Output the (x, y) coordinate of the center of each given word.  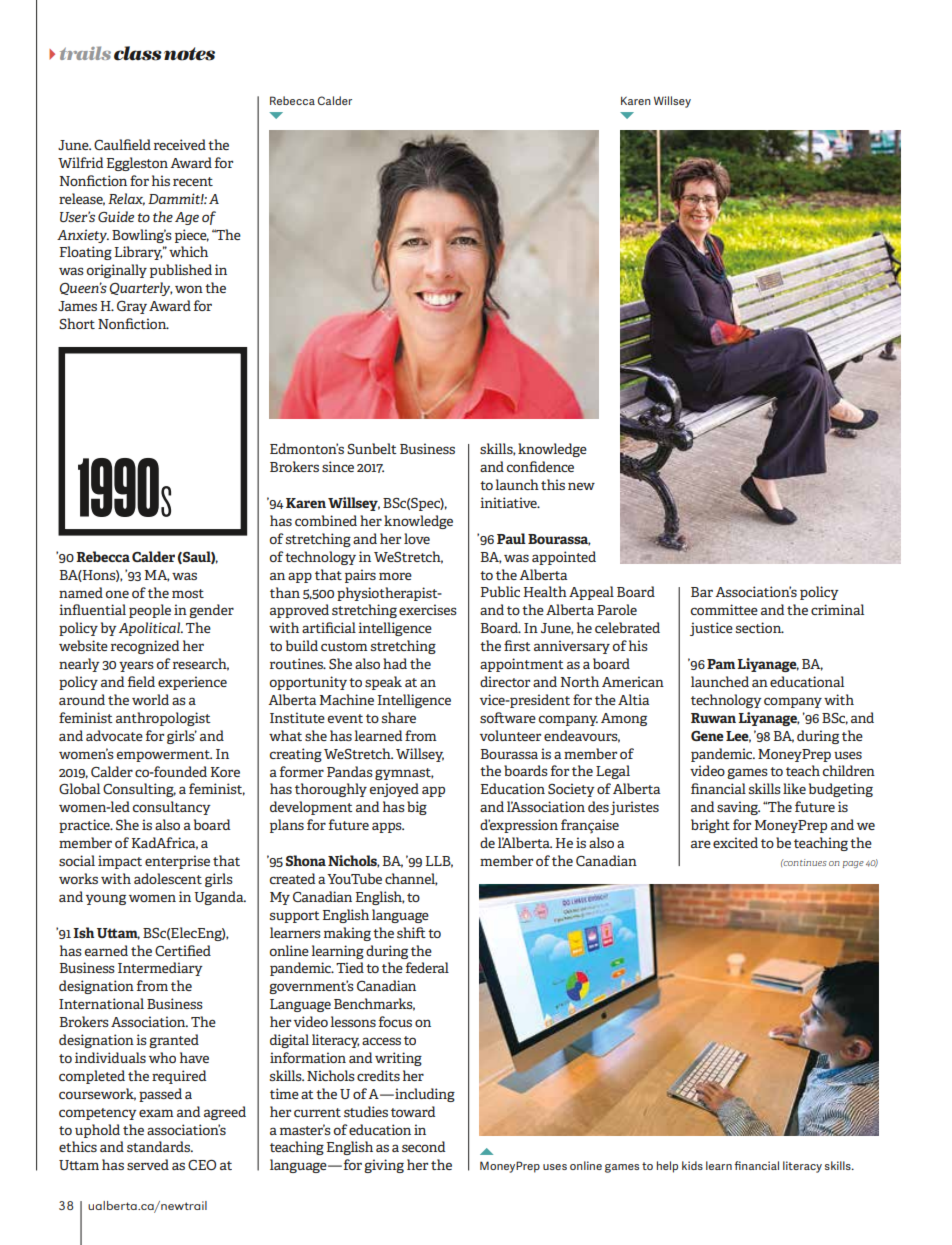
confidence (540, 466)
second (423, 1146)
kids (692, 1165)
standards (159, 1146)
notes (189, 54)
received (180, 144)
